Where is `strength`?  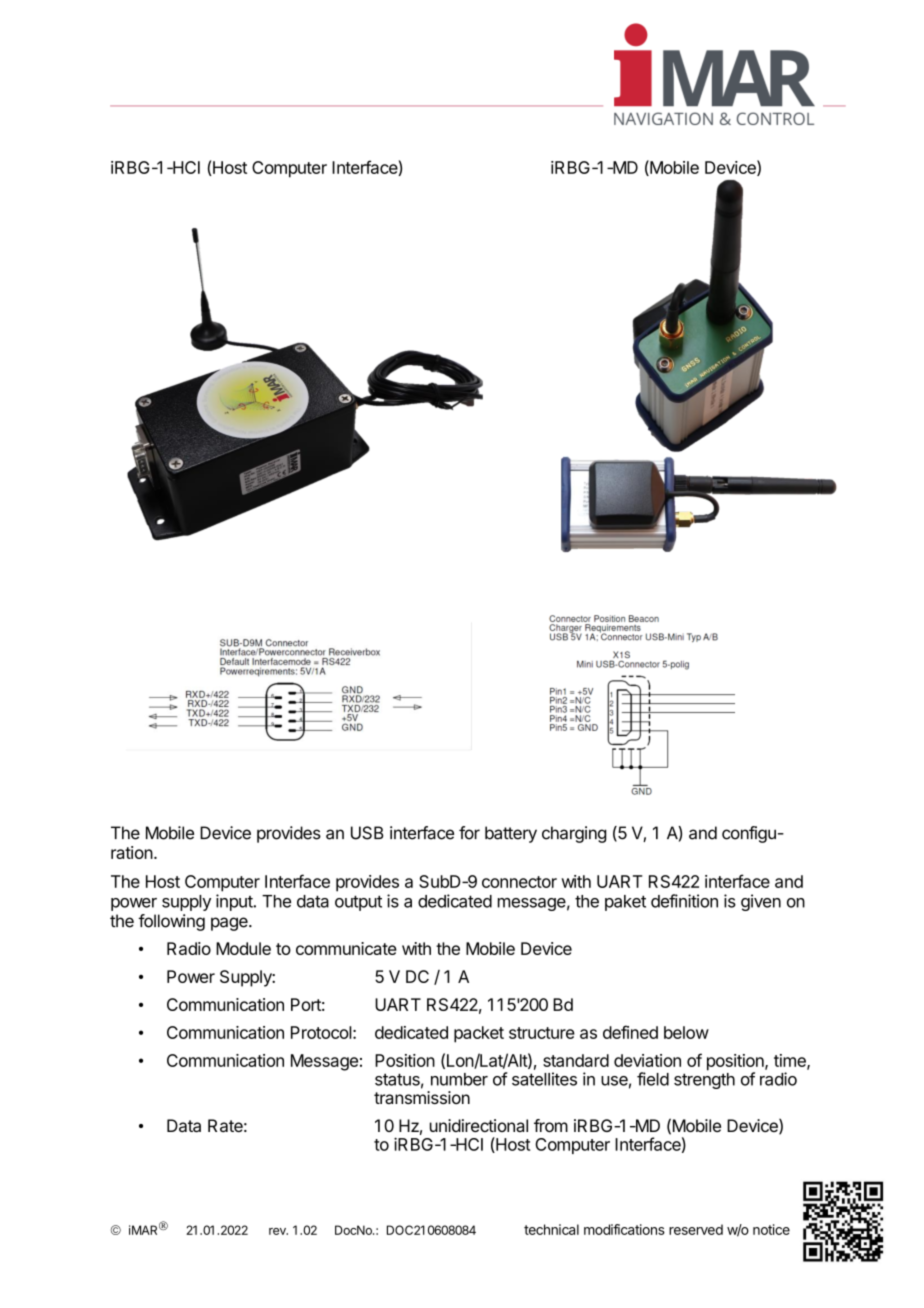
strength is located at coordinates (704, 1081).
